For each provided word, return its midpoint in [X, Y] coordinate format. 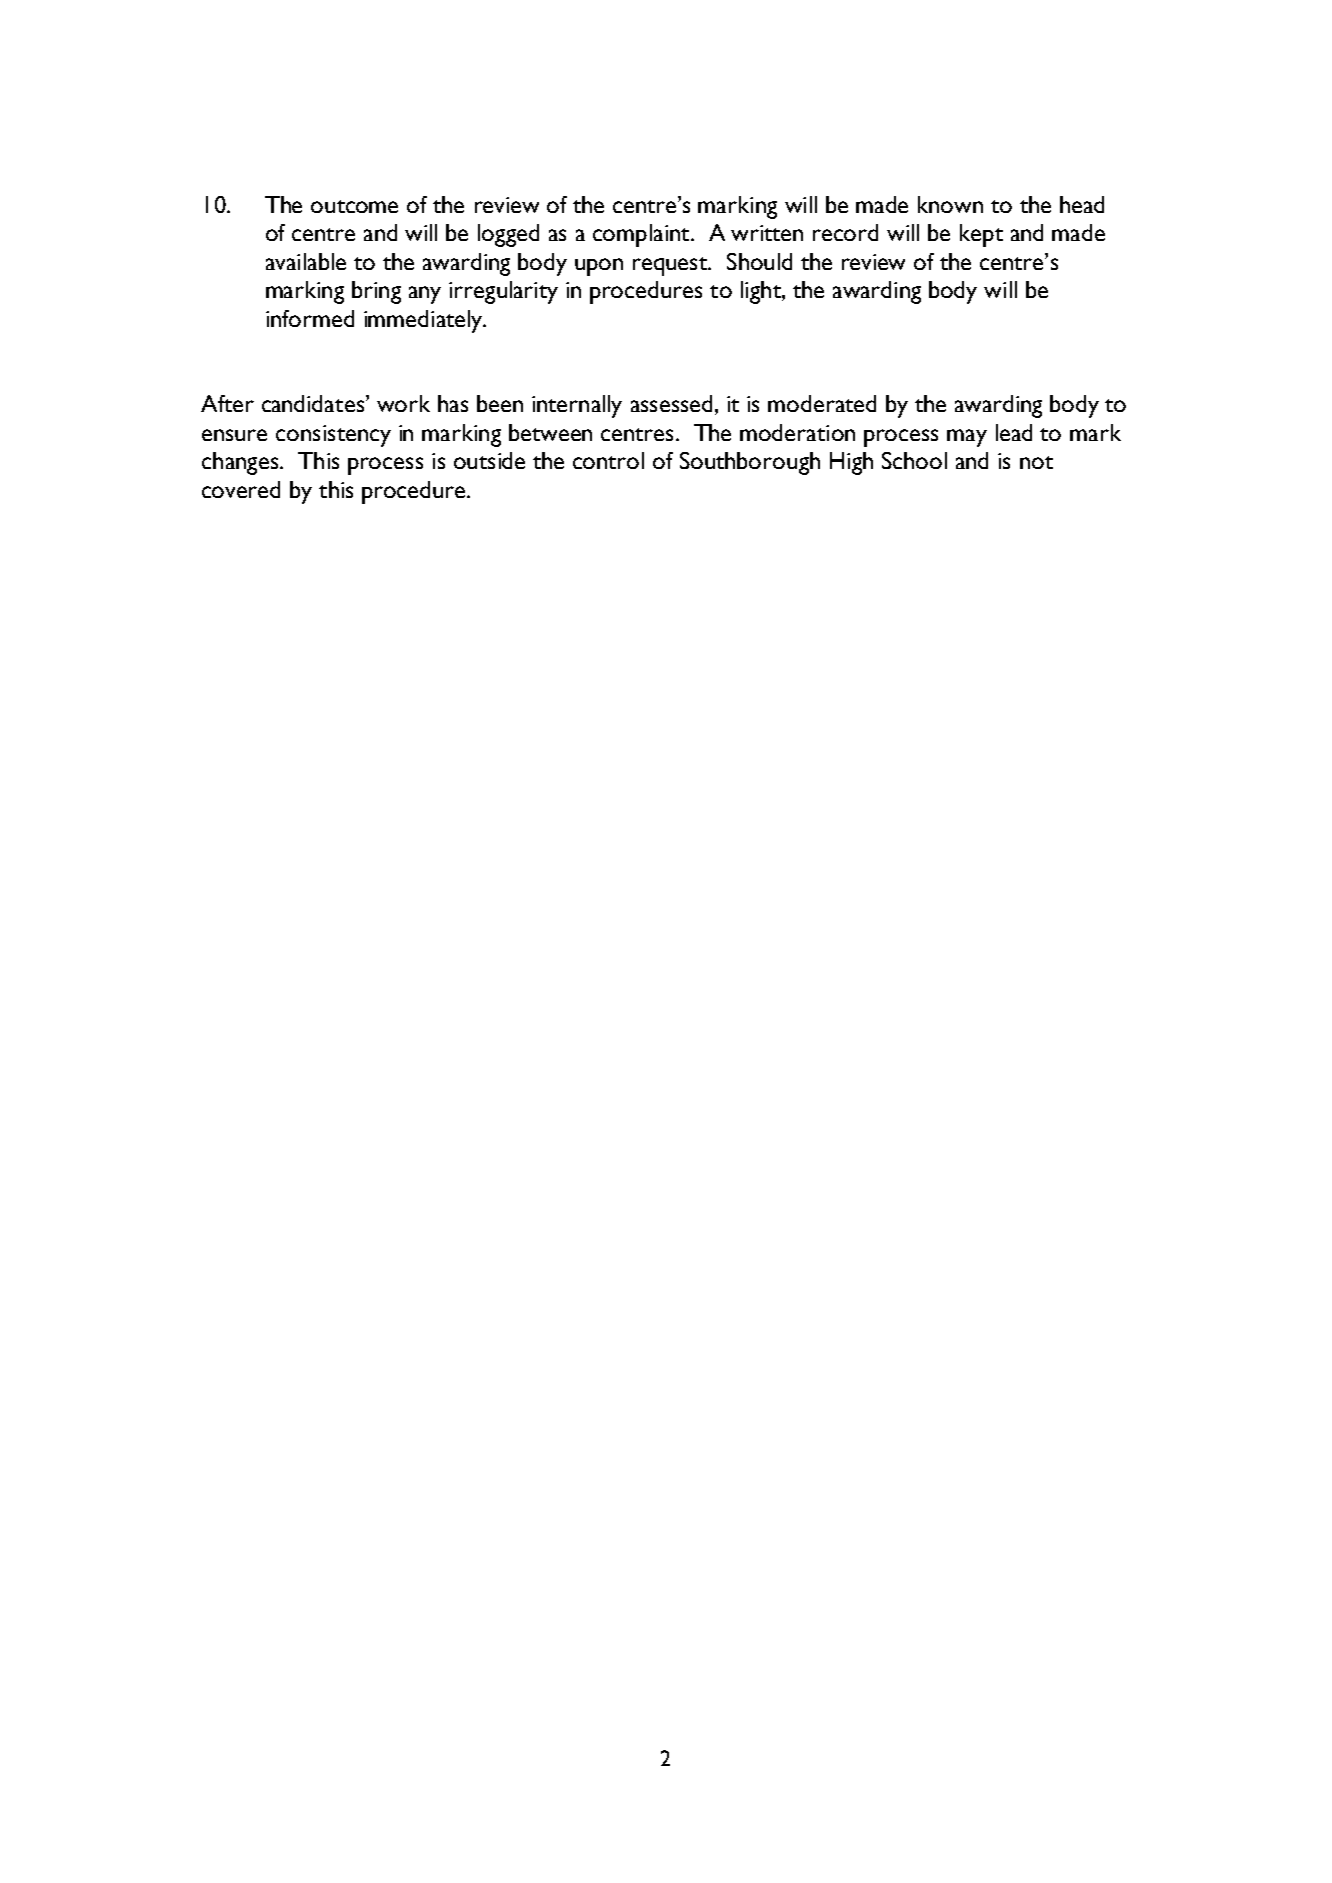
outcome [354, 206]
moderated [822, 403]
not [1036, 462]
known [950, 204]
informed [310, 318]
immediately [424, 321]
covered [241, 489]
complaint [642, 235]
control [608, 460]
